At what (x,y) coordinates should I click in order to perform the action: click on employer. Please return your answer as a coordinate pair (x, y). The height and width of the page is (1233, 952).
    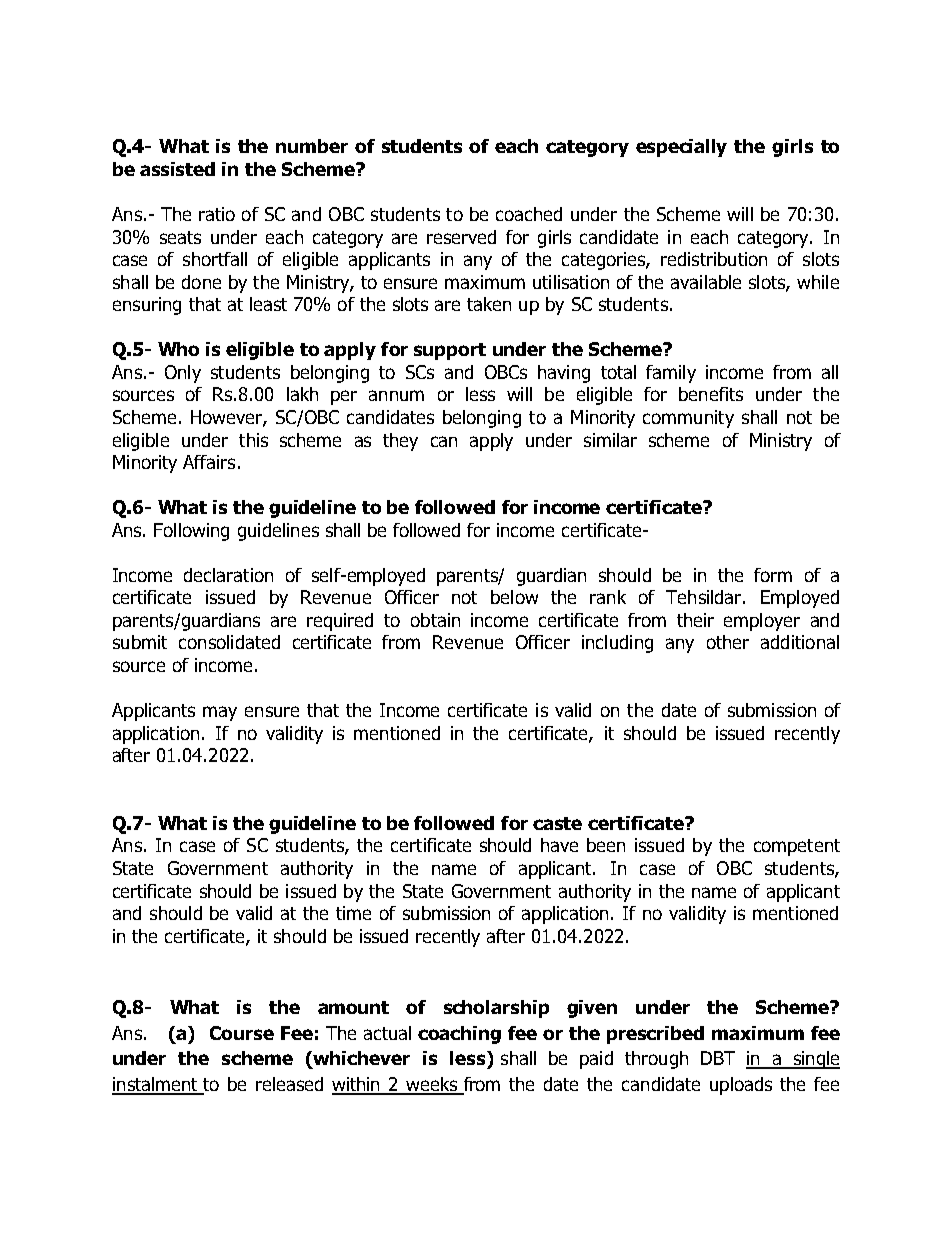
    Looking at the image, I should click on (762, 622).
